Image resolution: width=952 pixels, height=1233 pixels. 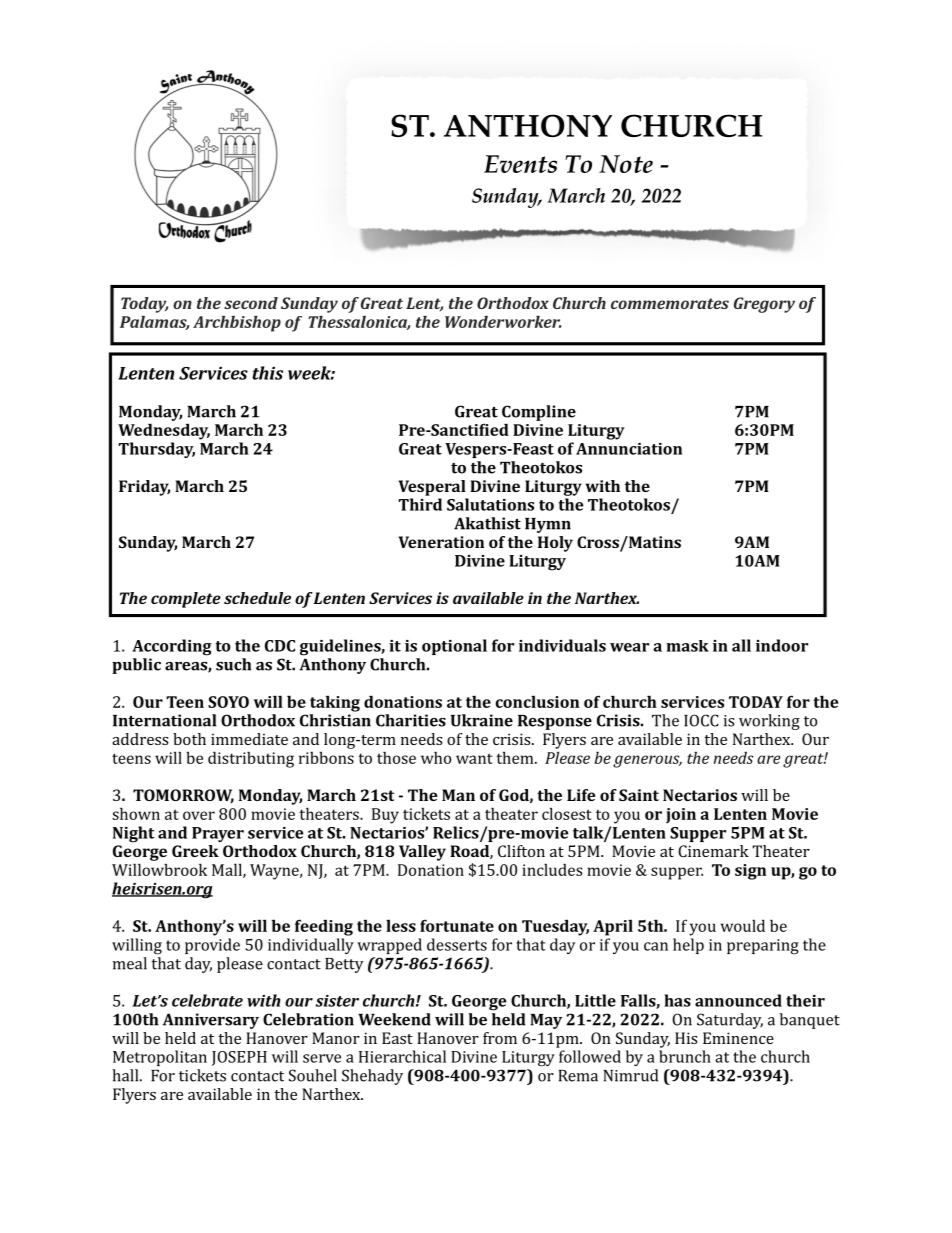 I want to click on second, so click(x=251, y=303).
